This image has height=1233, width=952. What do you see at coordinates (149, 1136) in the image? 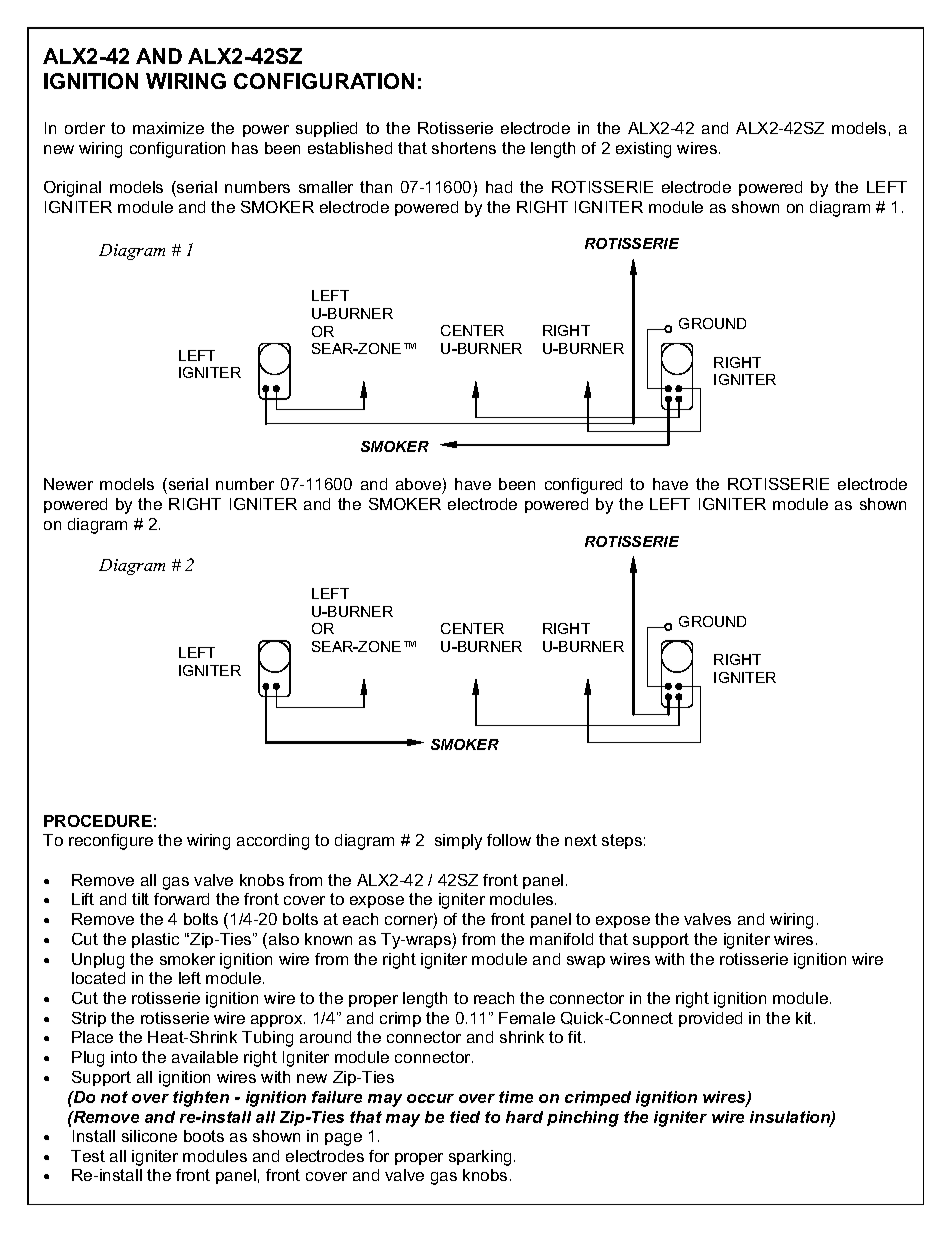
I see `silicone` at bounding box center [149, 1136].
